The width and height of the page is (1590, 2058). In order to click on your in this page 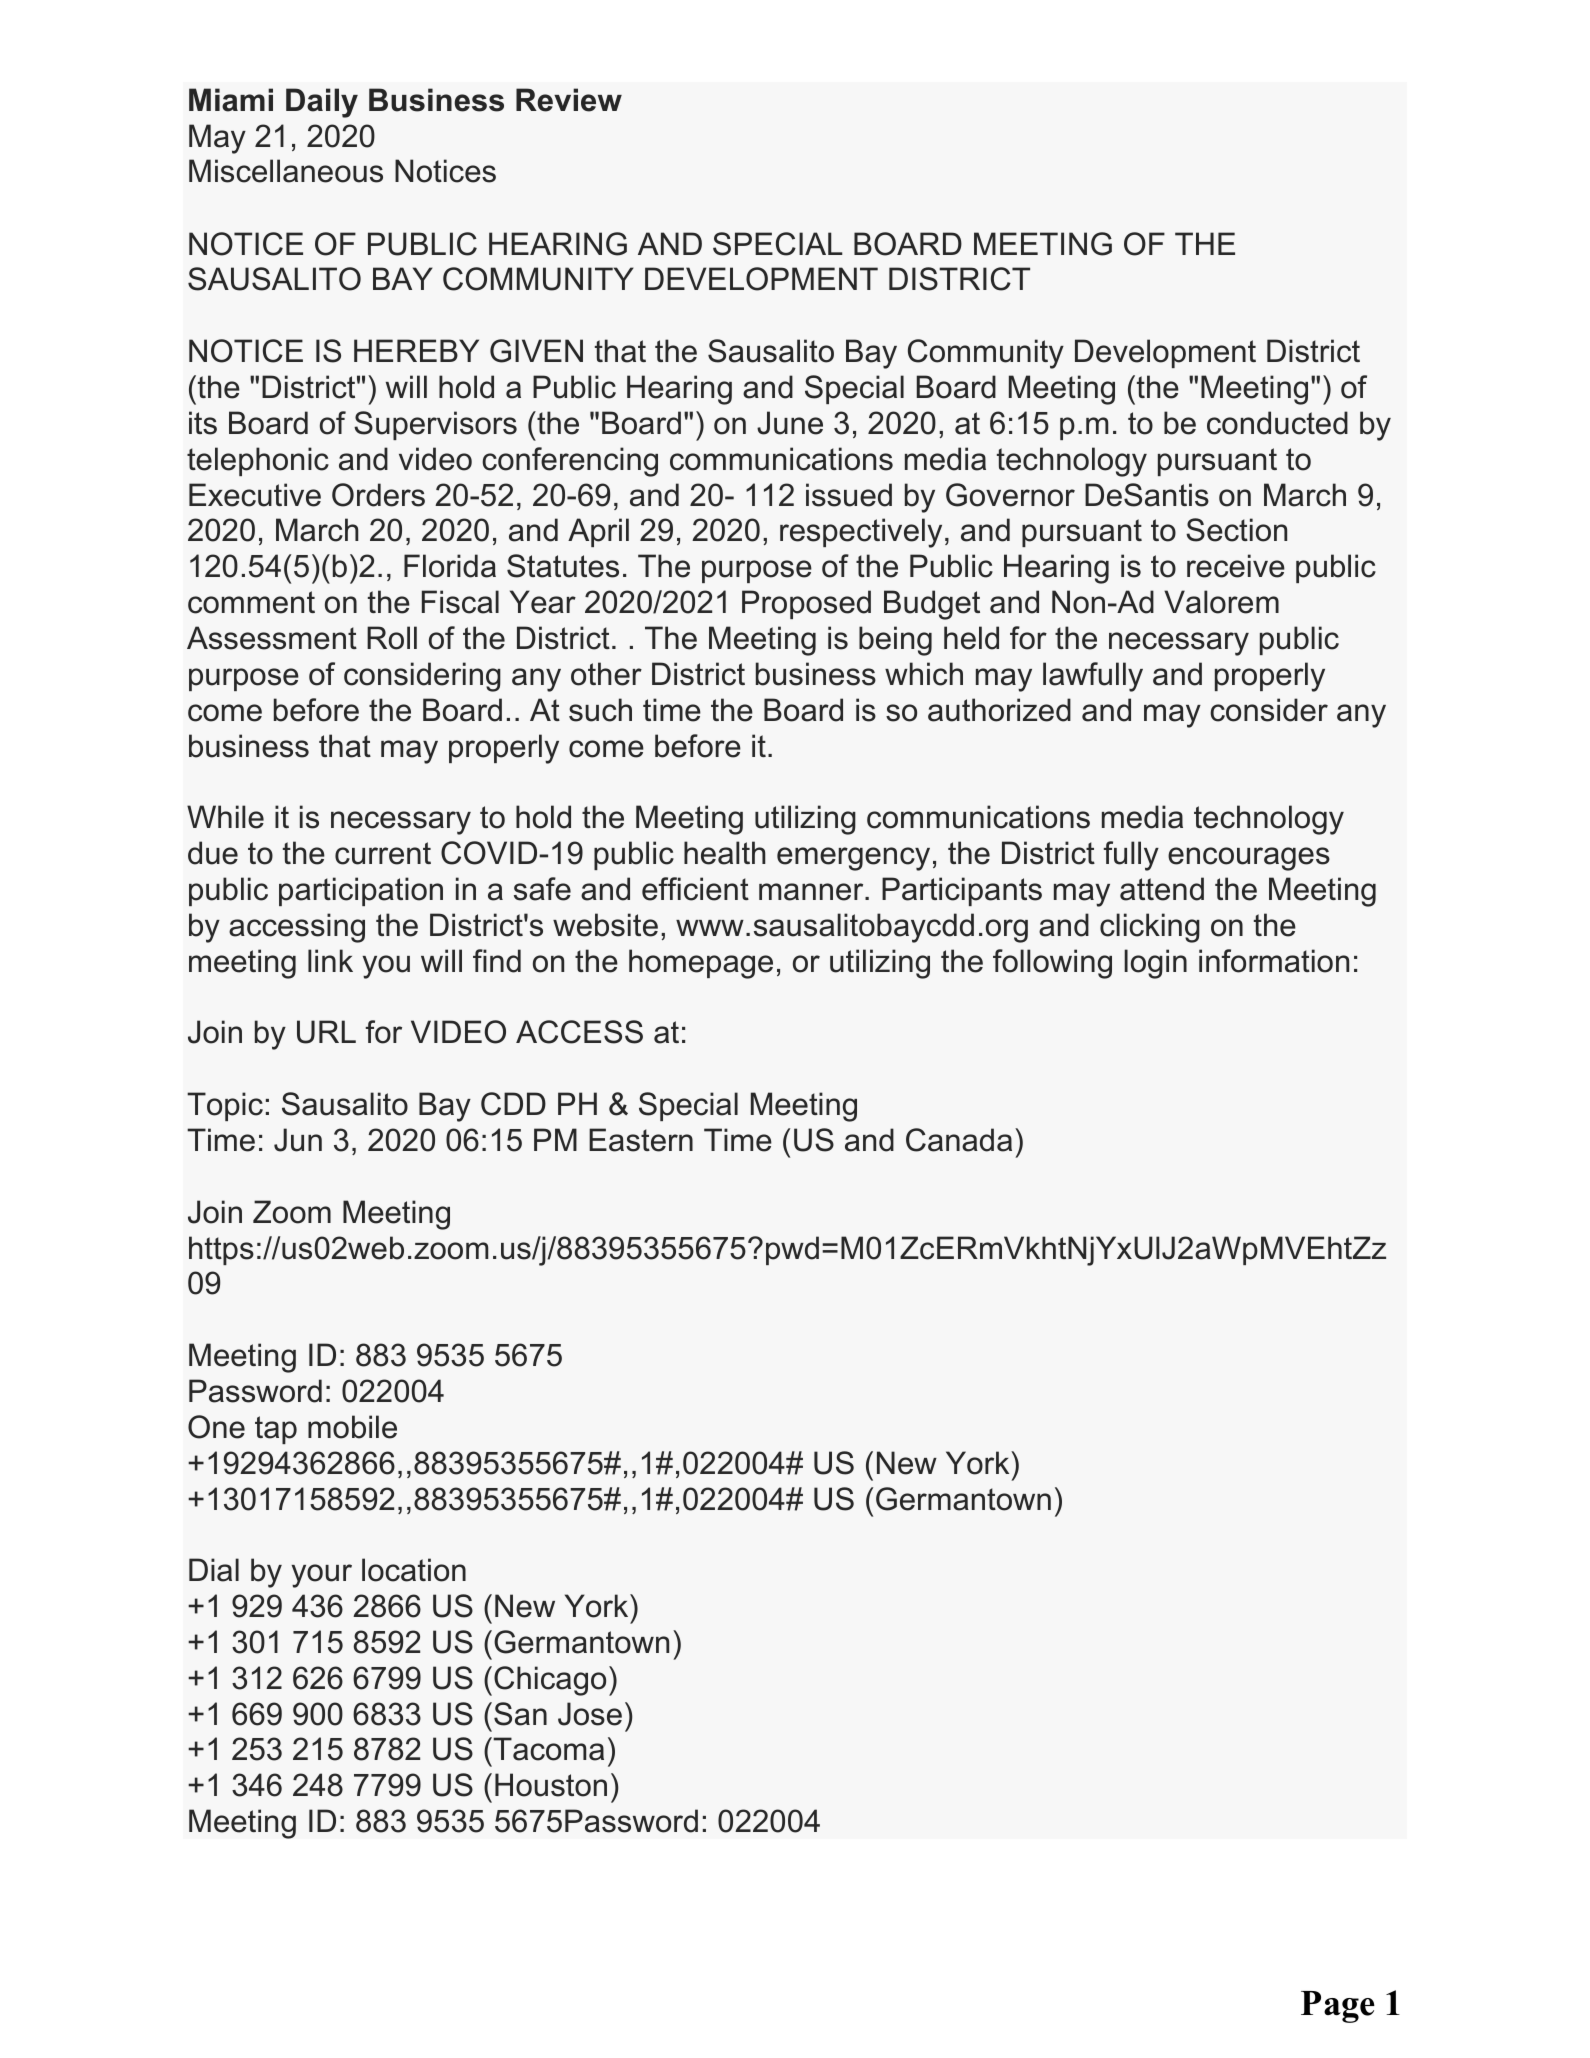, I will do `click(321, 1576)`.
